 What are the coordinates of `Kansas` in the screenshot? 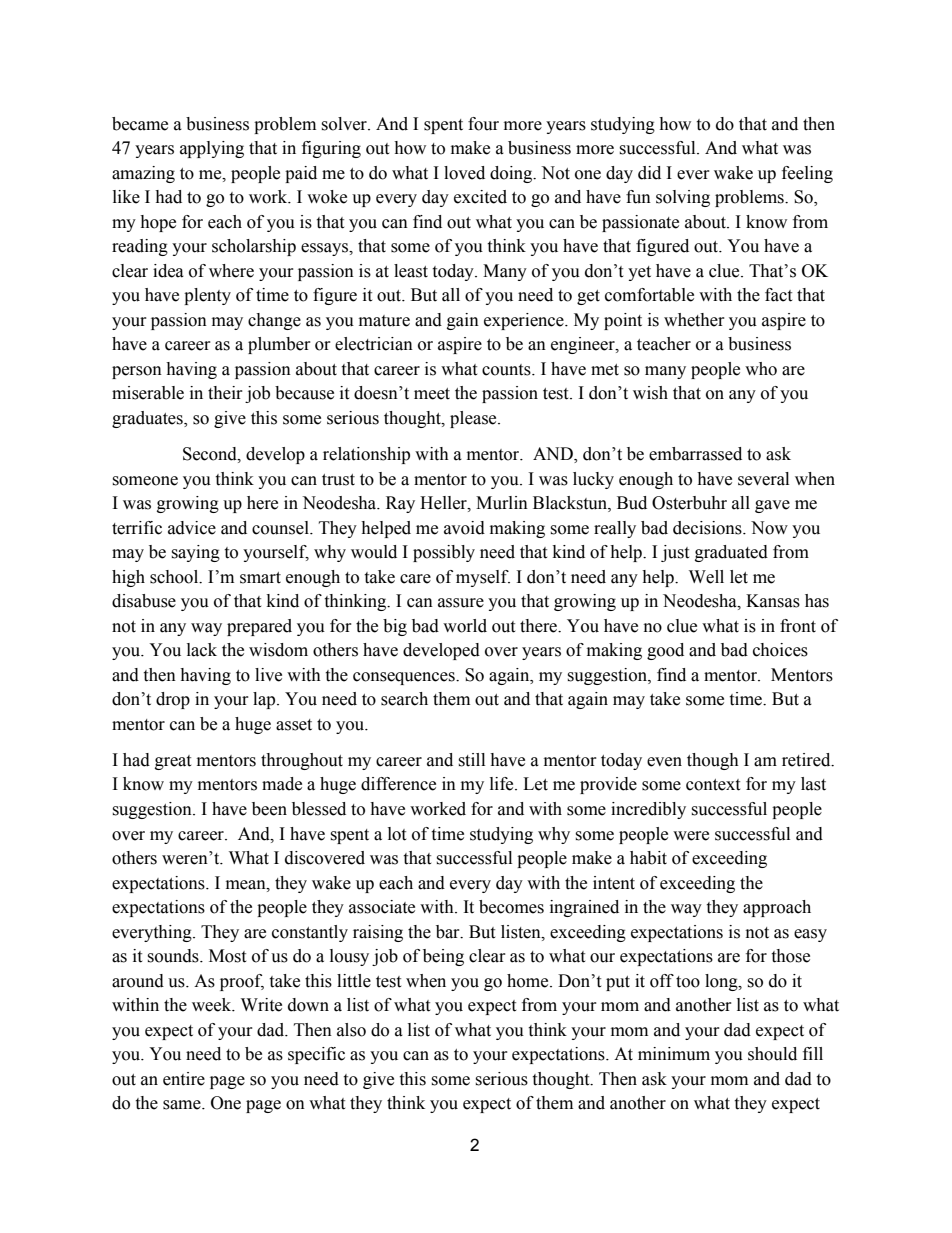 It's located at (773, 601).
